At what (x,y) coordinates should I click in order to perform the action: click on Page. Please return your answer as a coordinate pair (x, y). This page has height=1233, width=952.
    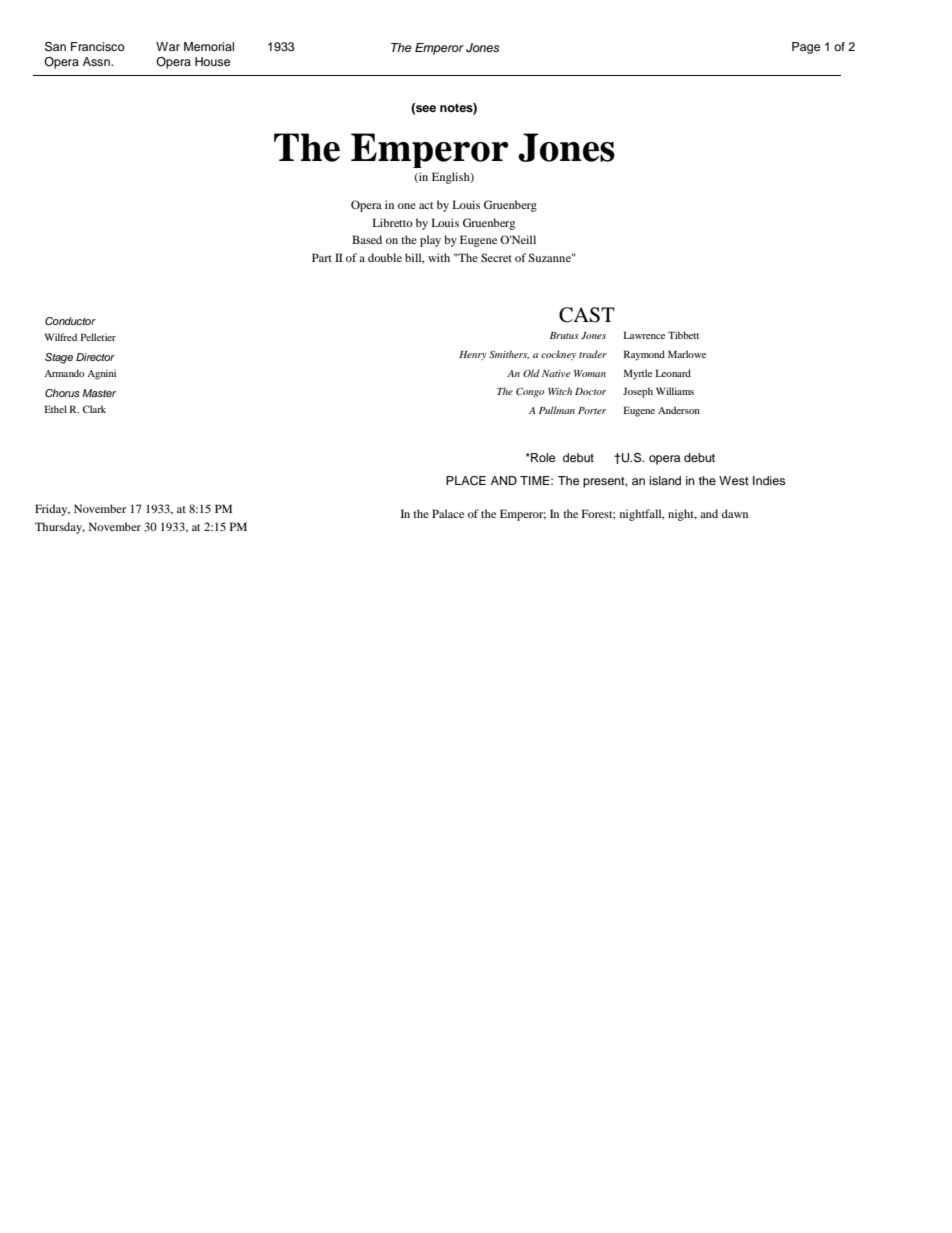
    Looking at the image, I should click on (806, 48).
